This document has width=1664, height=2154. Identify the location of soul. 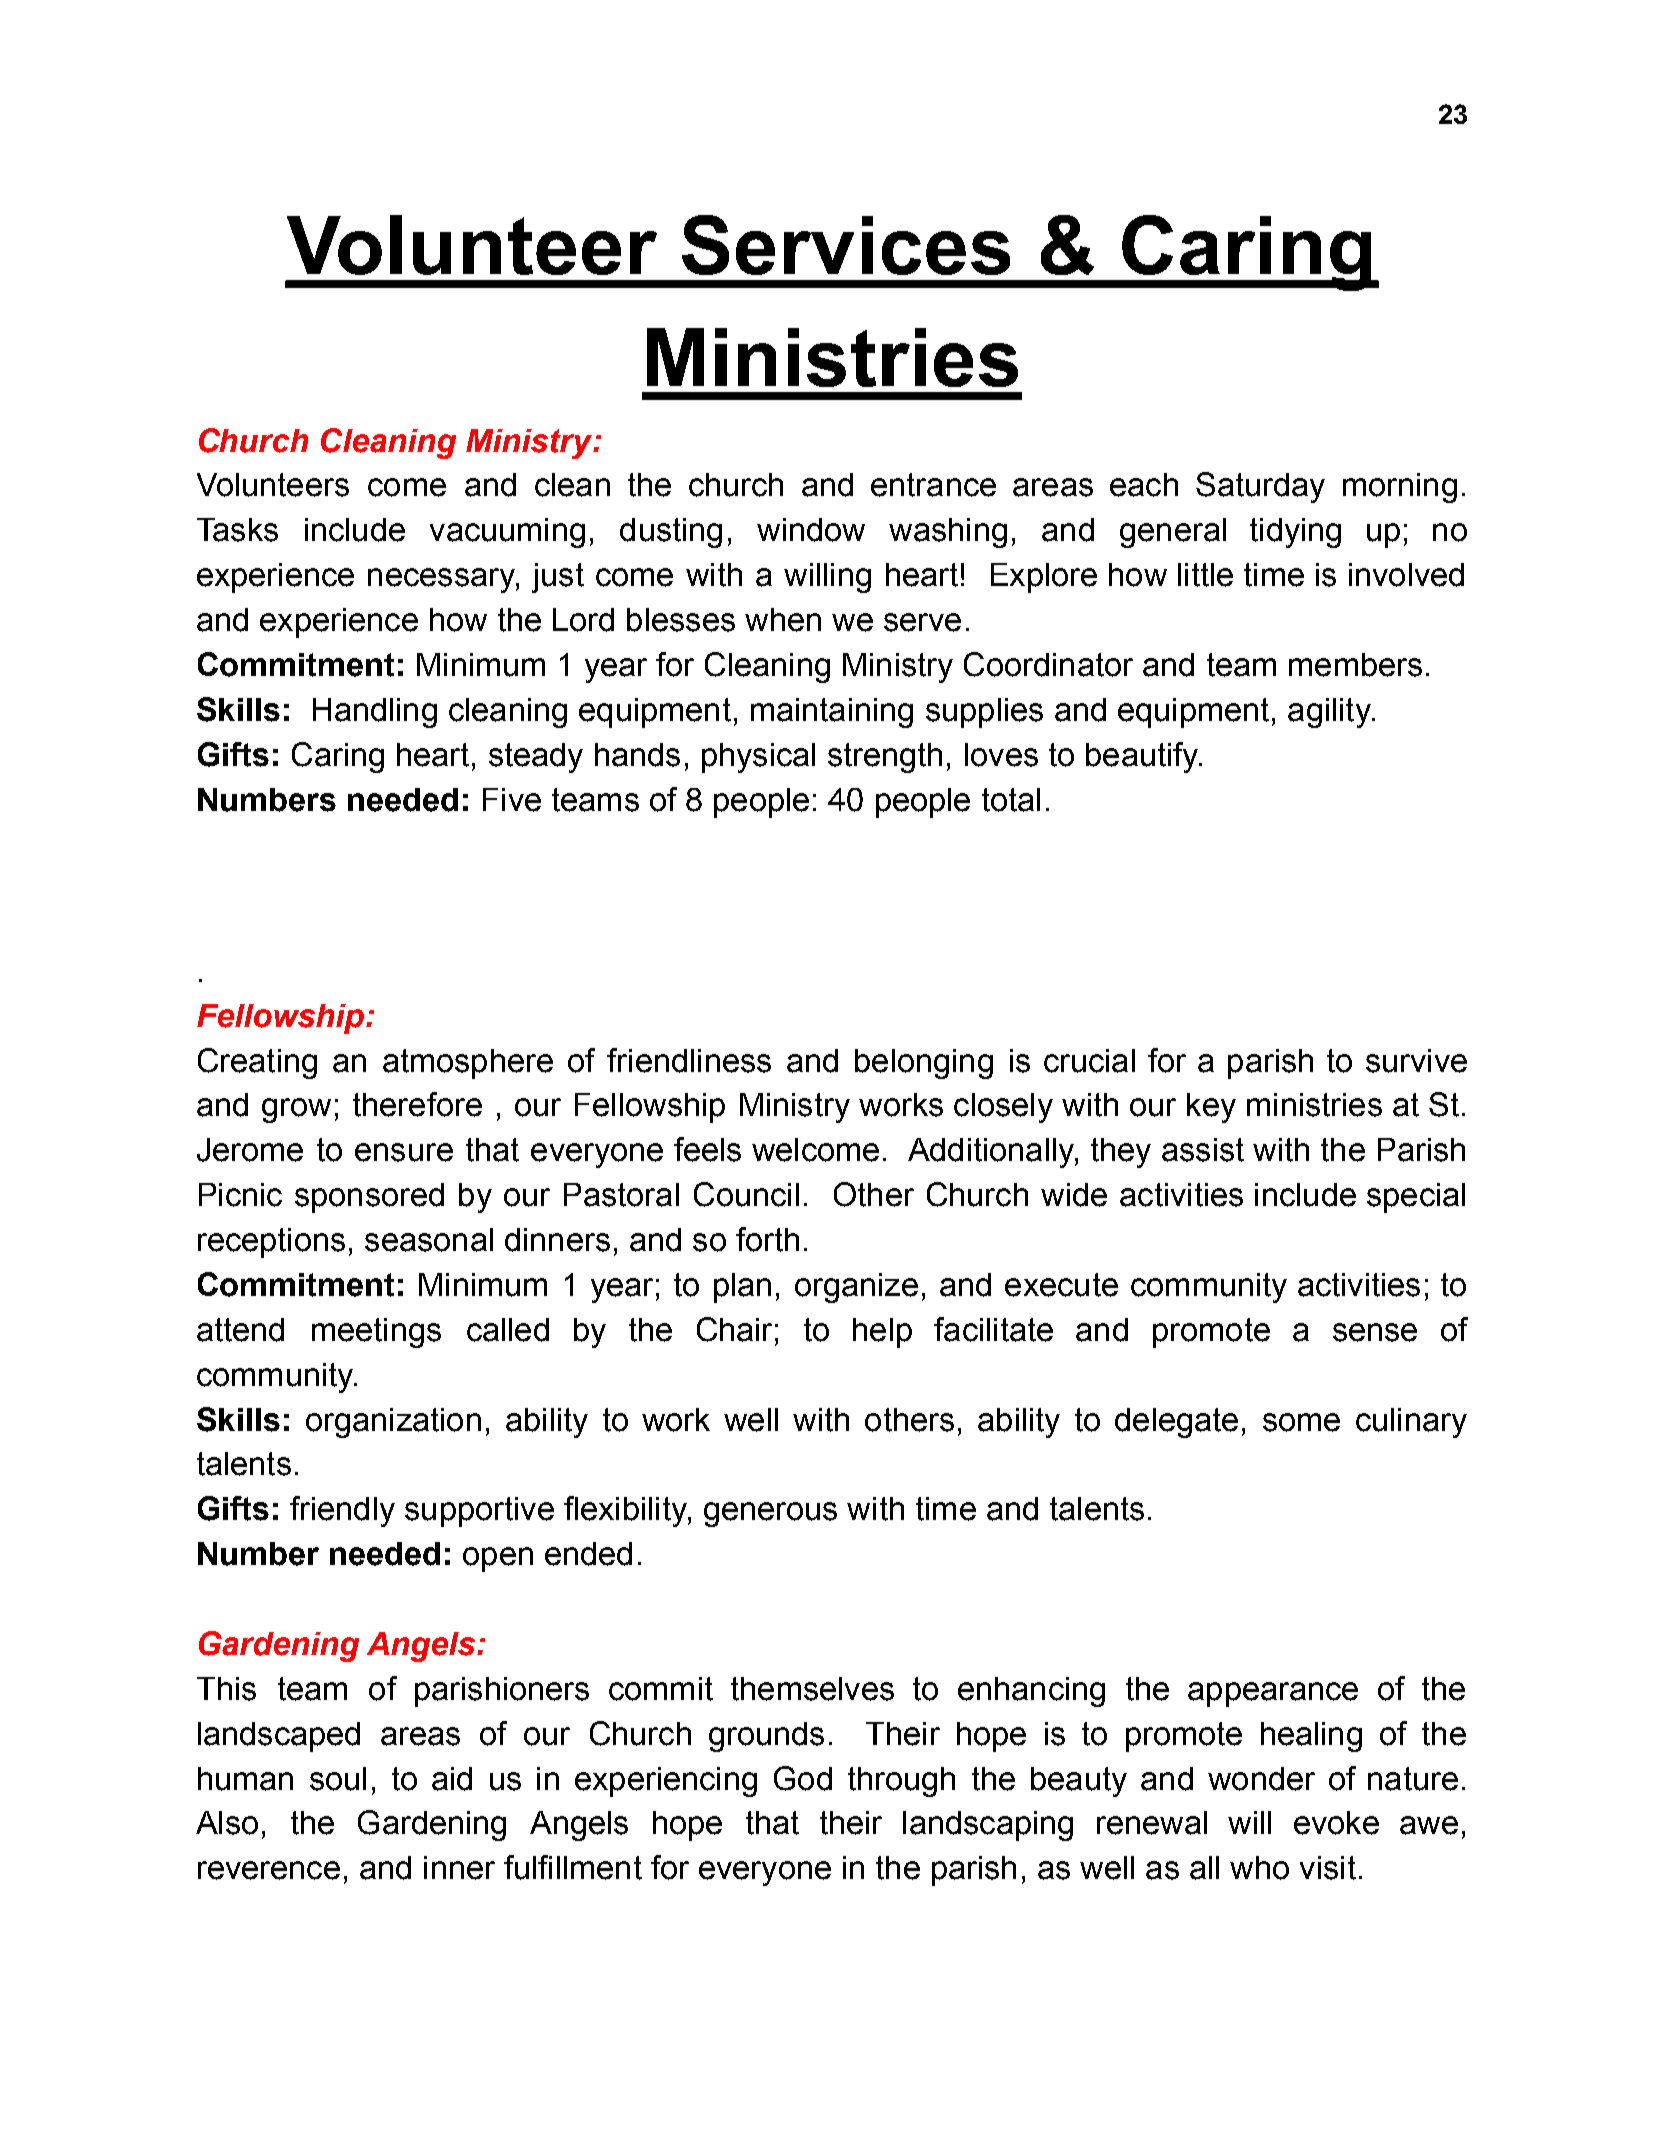
(338, 1779).
